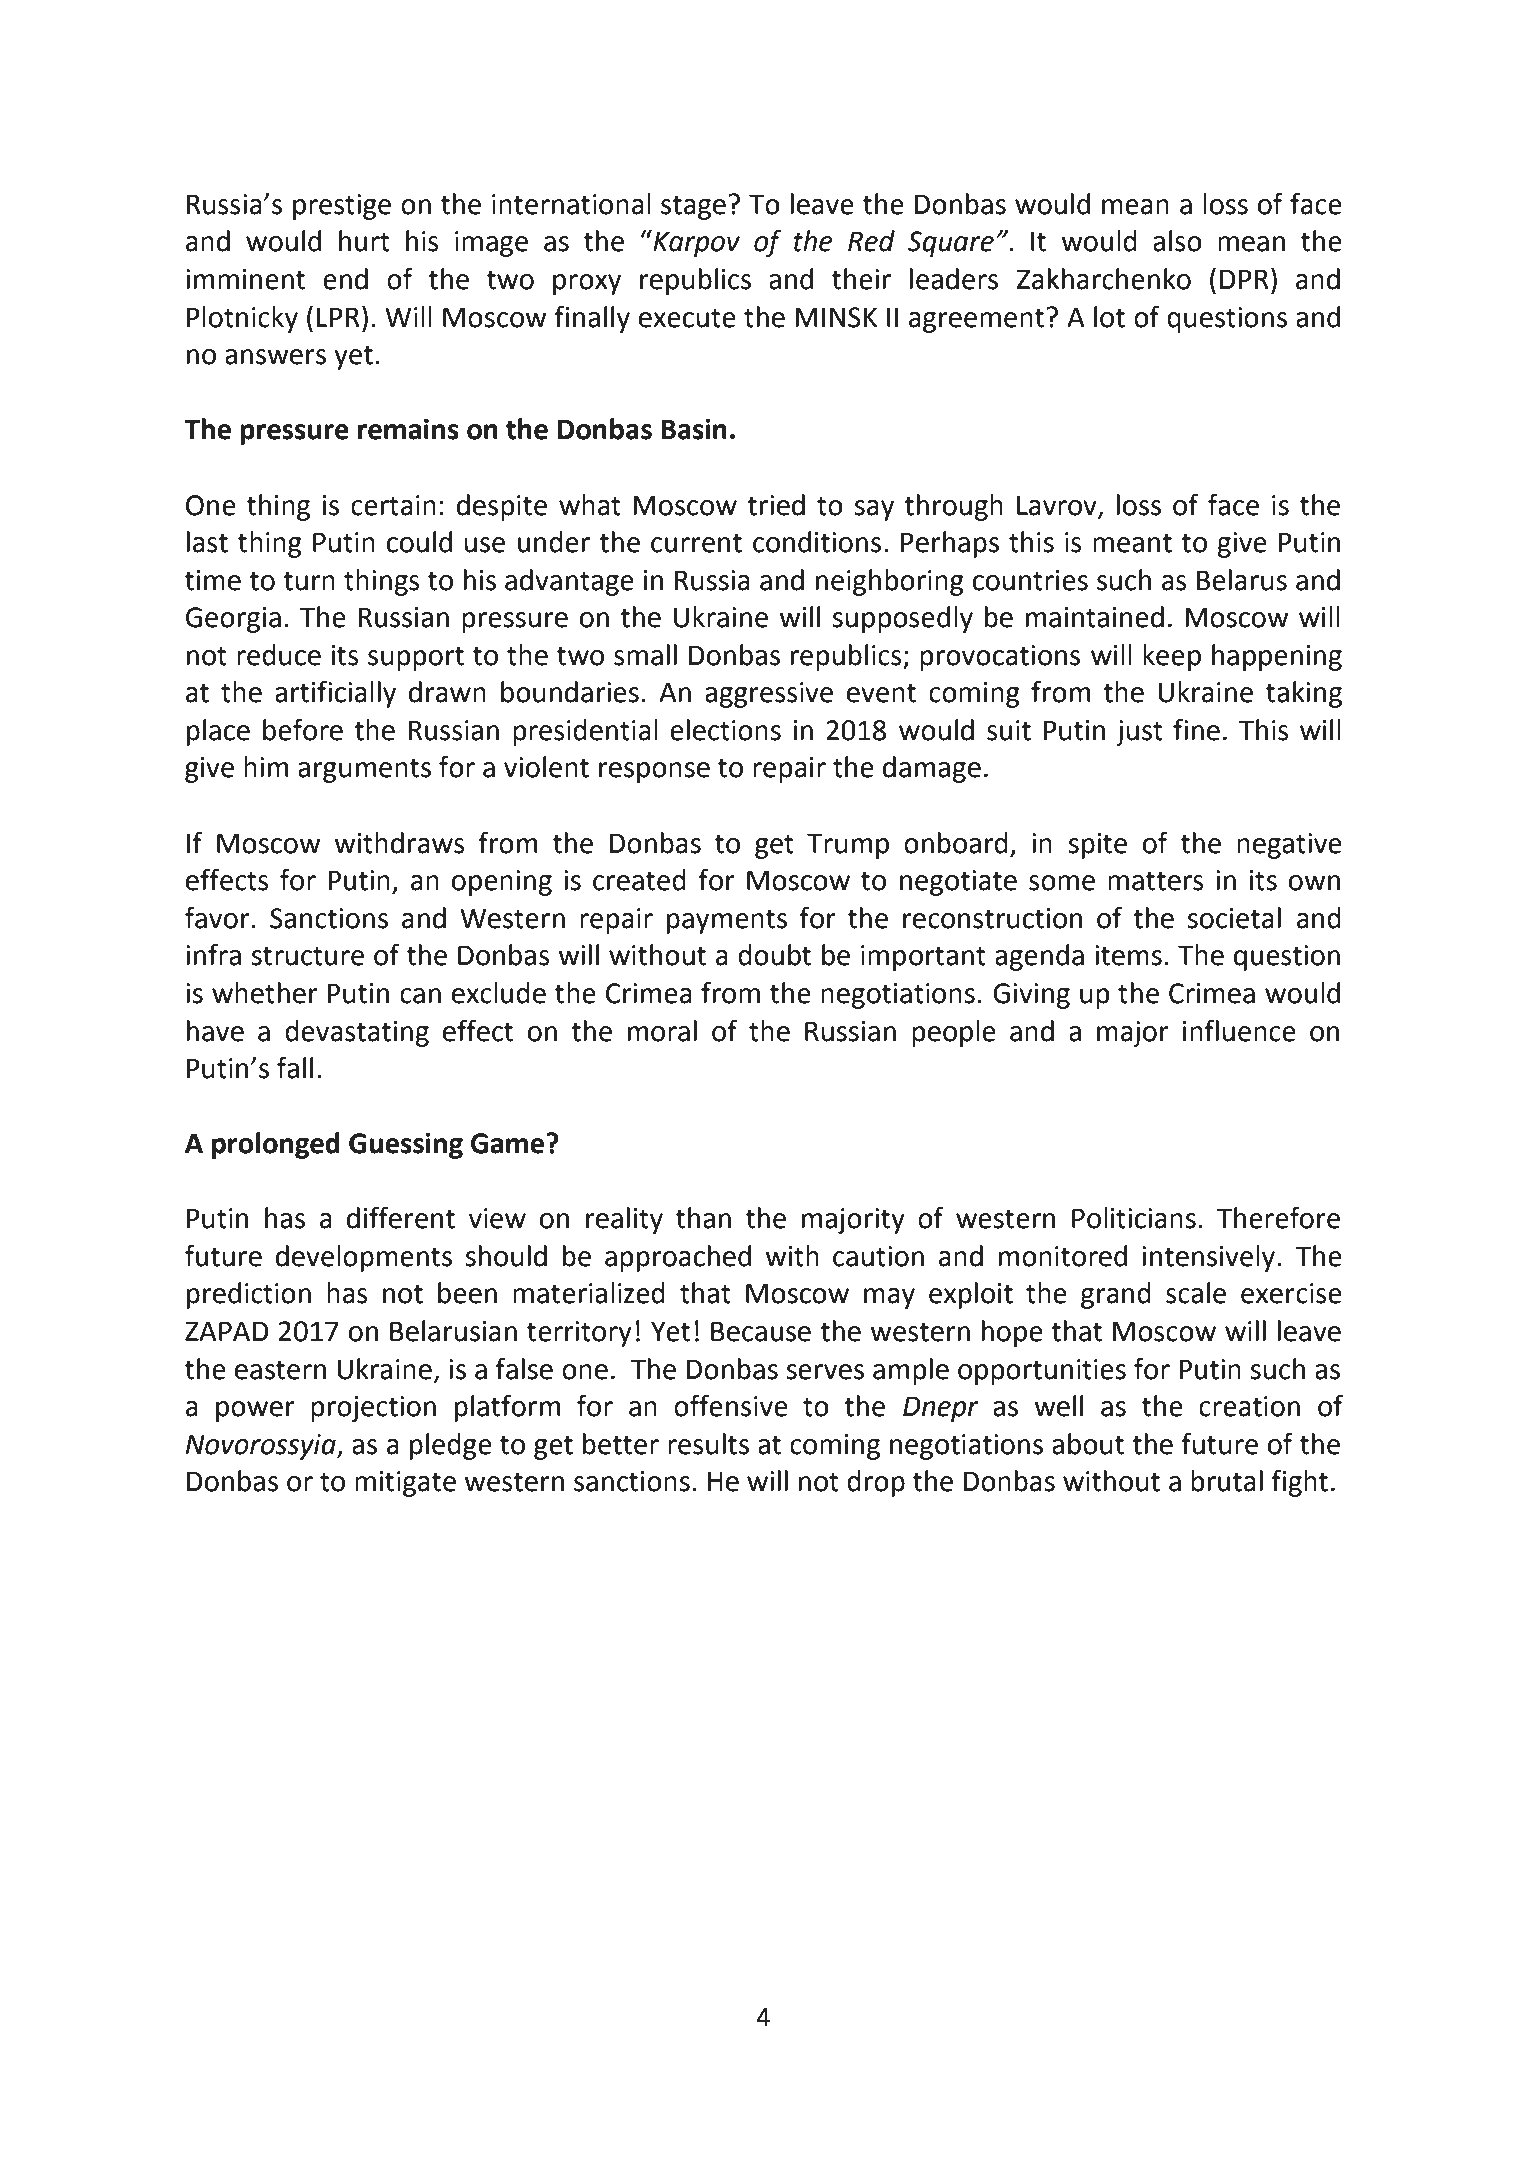  Describe the element at coordinates (1156, 881) in the screenshot. I see `matters` at that location.
